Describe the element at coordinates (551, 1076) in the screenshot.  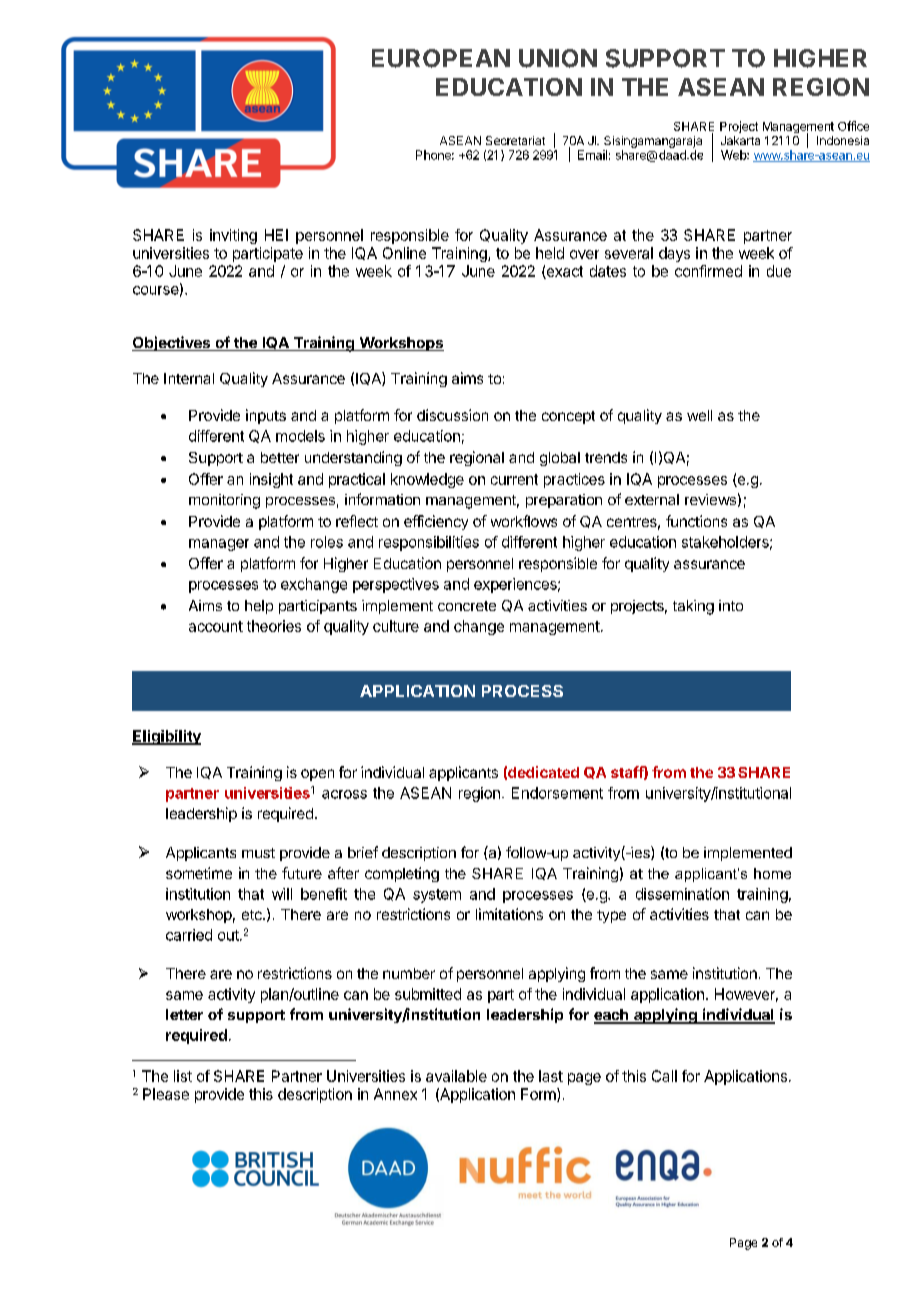
I see `last` at that location.
